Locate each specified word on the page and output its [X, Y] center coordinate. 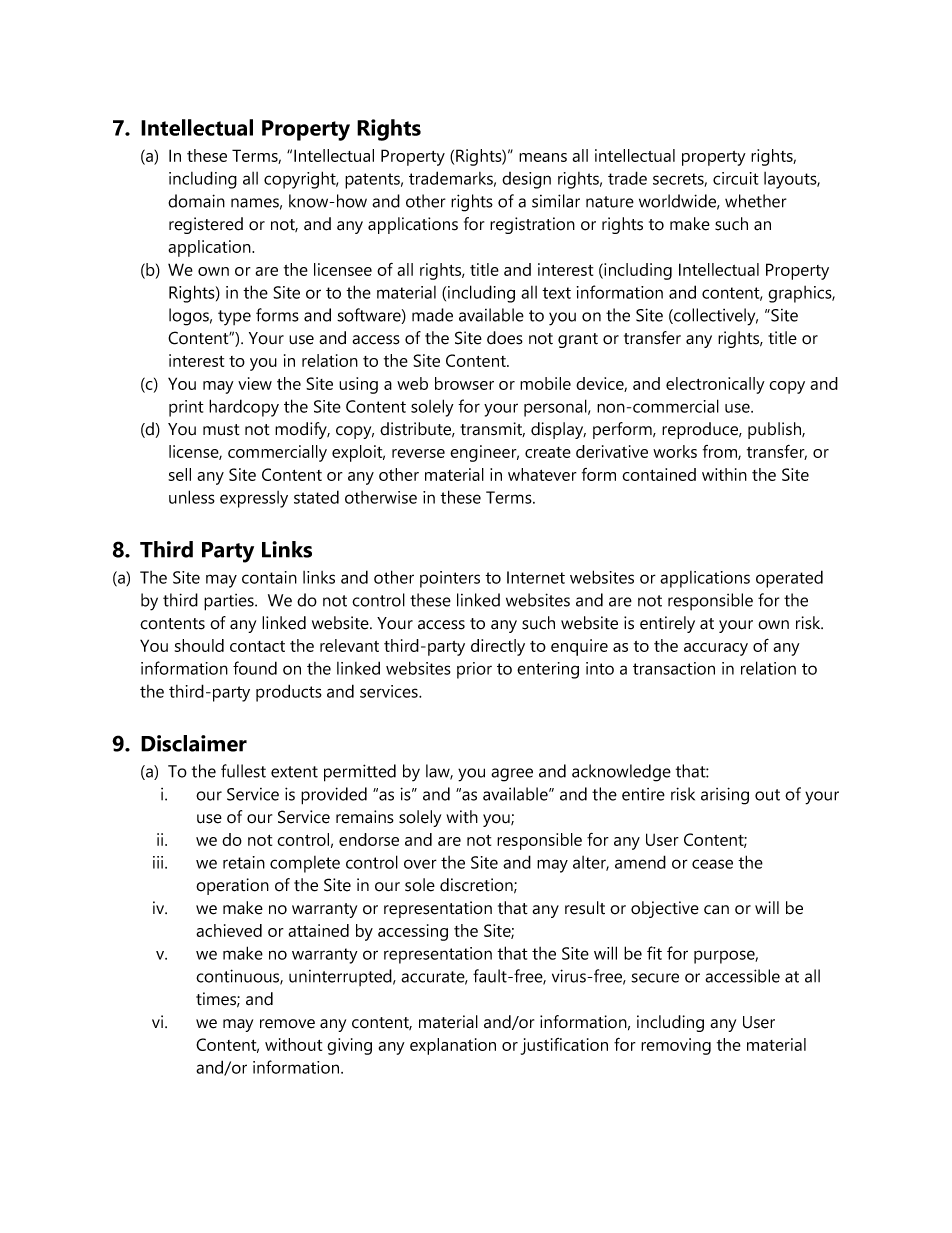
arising [725, 796]
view [255, 383]
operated [789, 579]
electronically [715, 385]
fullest [243, 771]
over [420, 864]
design [526, 180]
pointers [450, 579]
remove [287, 1024]
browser [464, 383]
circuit [736, 178]
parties [230, 602]
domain [196, 201]
